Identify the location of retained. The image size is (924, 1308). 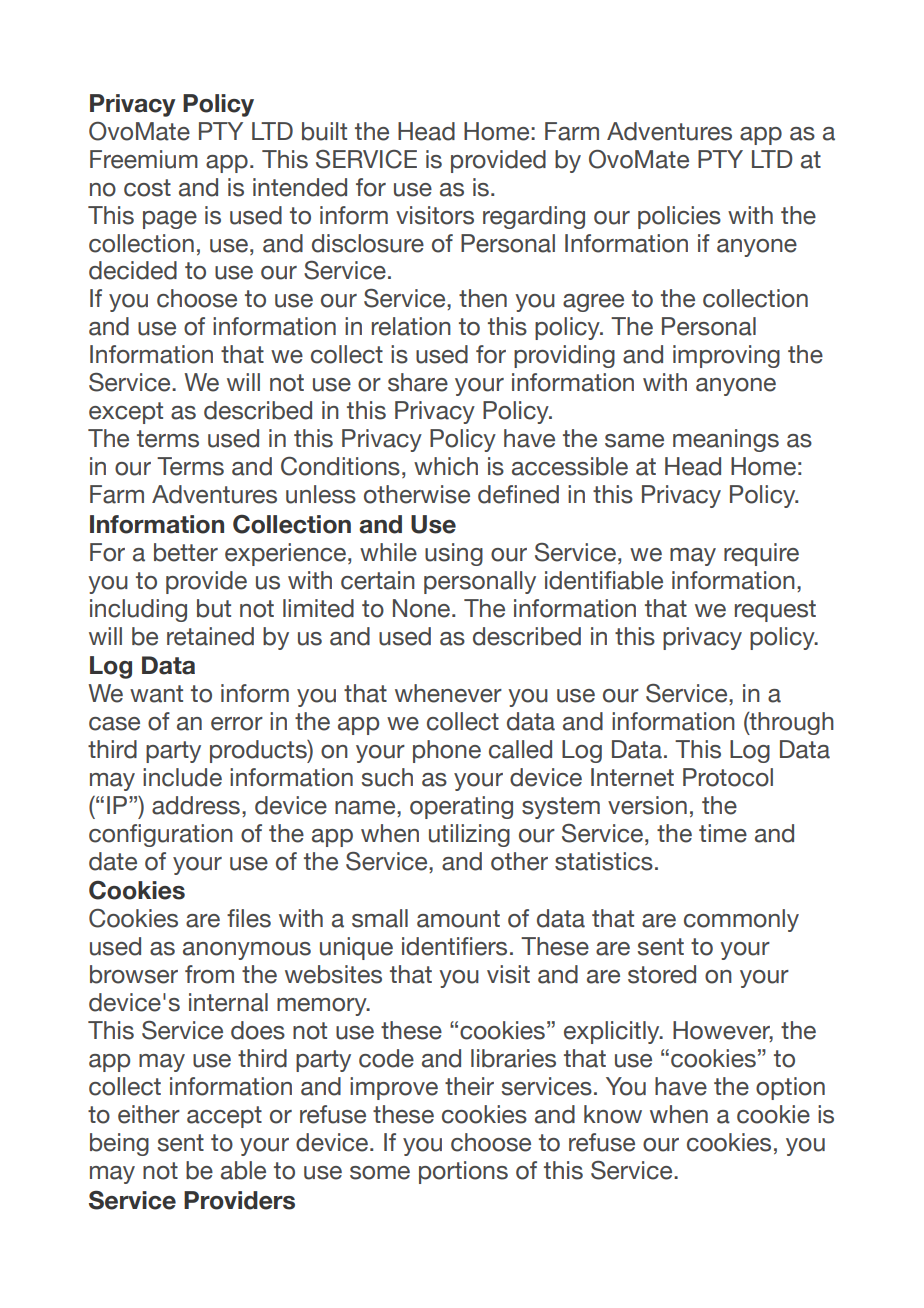
(210, 636).
